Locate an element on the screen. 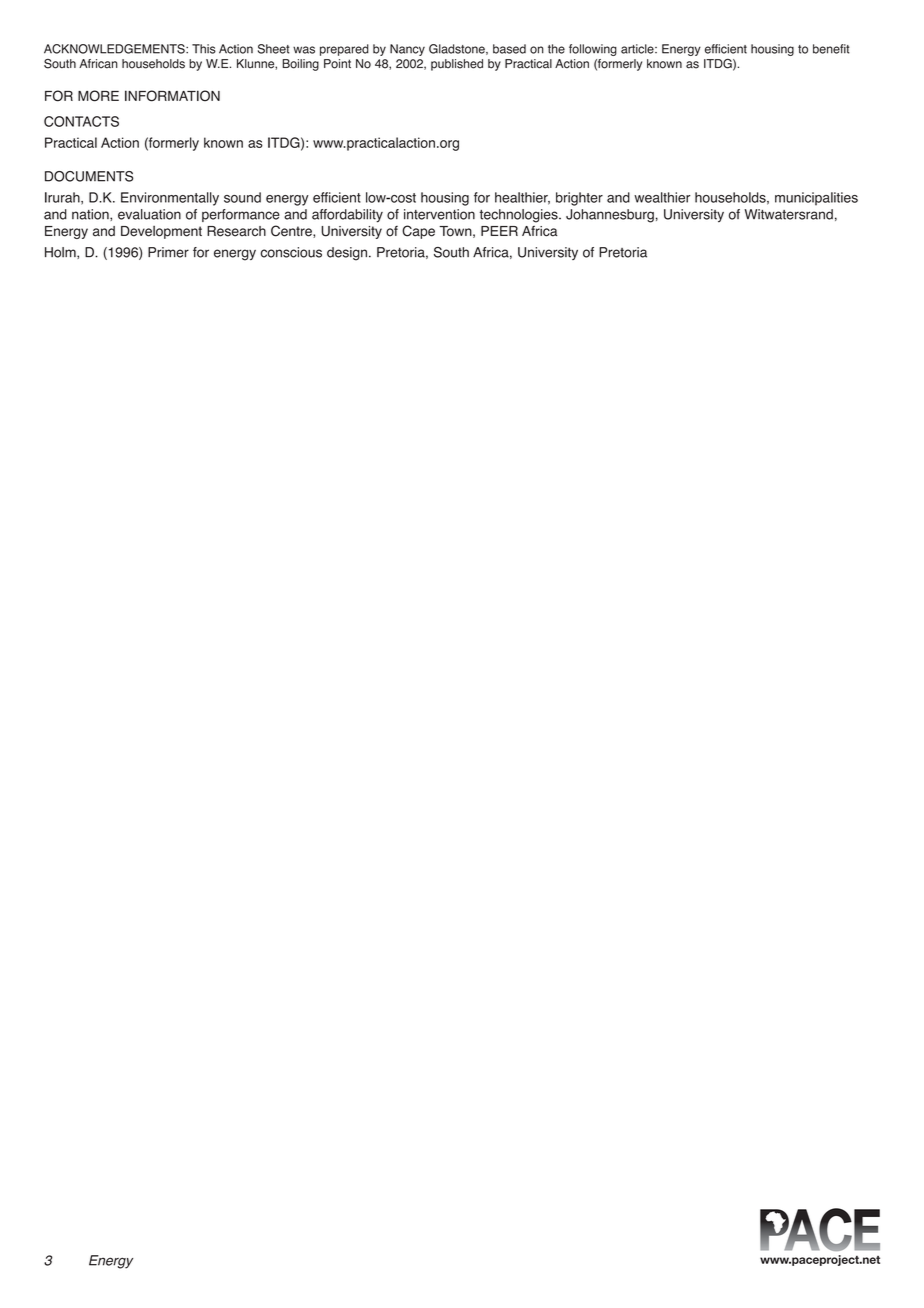  Nancy is located at coordinates (407, 50).
